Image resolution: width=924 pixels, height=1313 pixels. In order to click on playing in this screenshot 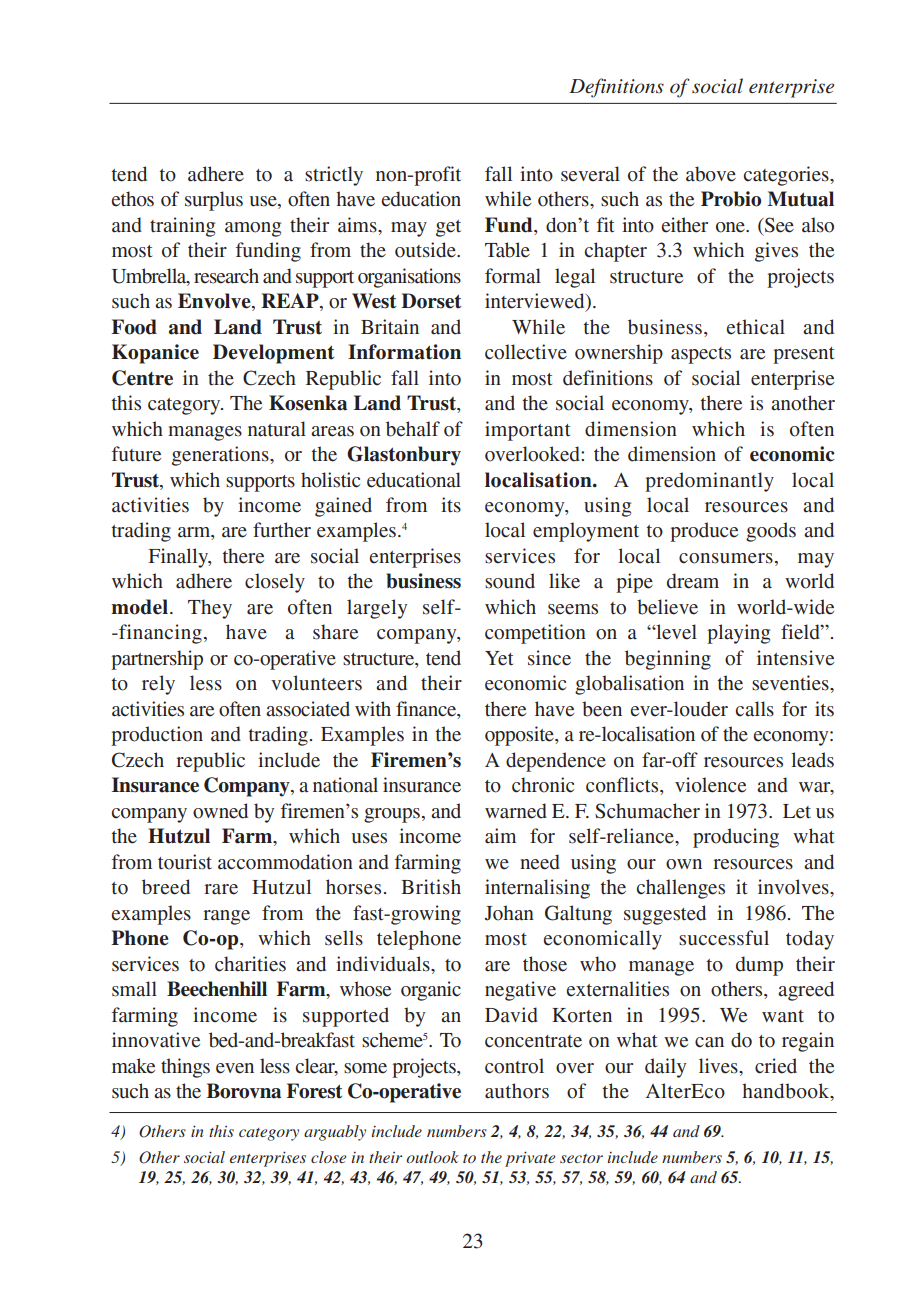, I will do `click(738, 634)`.
